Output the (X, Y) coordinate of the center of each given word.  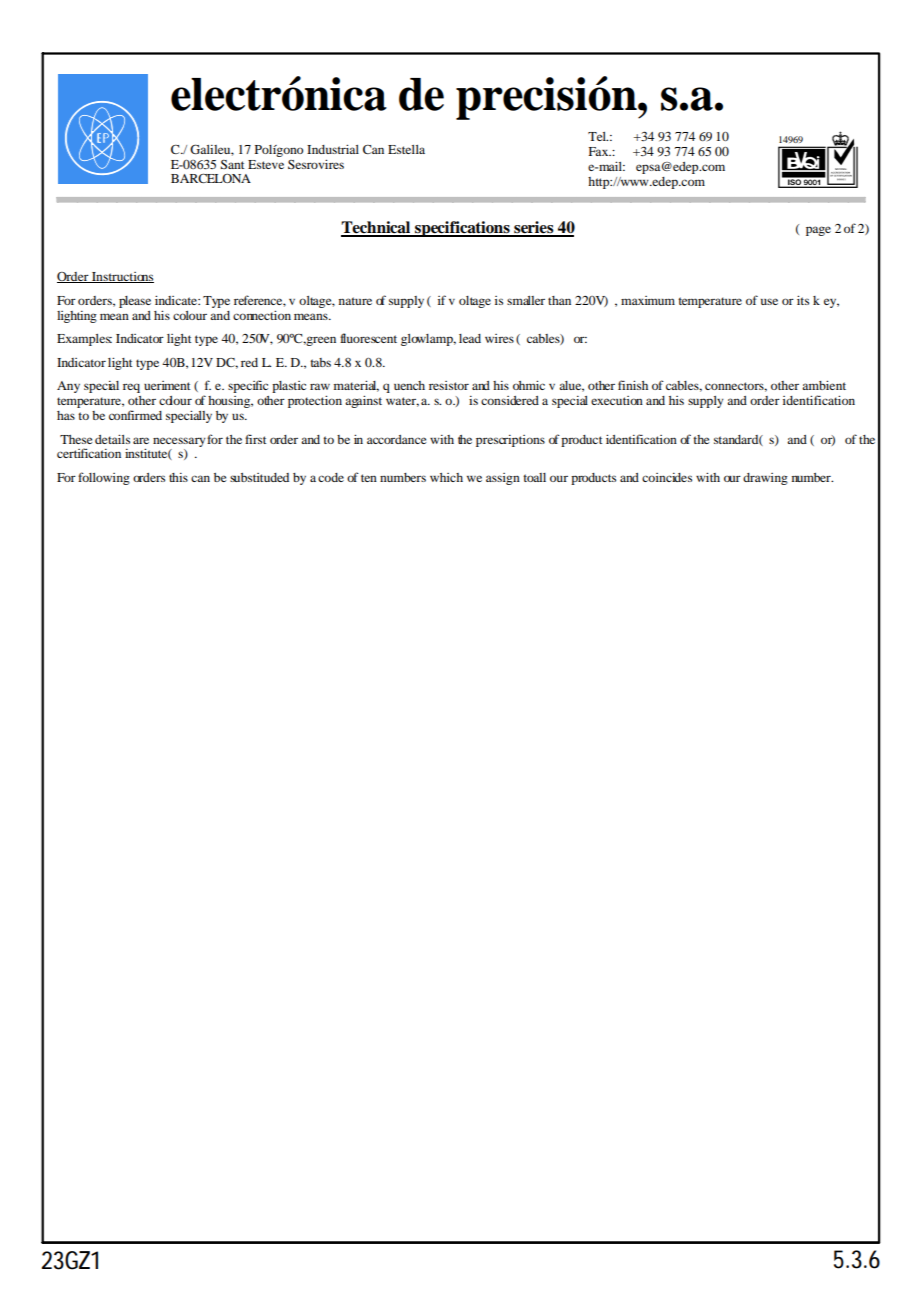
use (769, 301)
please (135, 302)
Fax (599, 151)
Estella (406, 149)
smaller (526, 300)
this (178, 477)
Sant (232, 164)
